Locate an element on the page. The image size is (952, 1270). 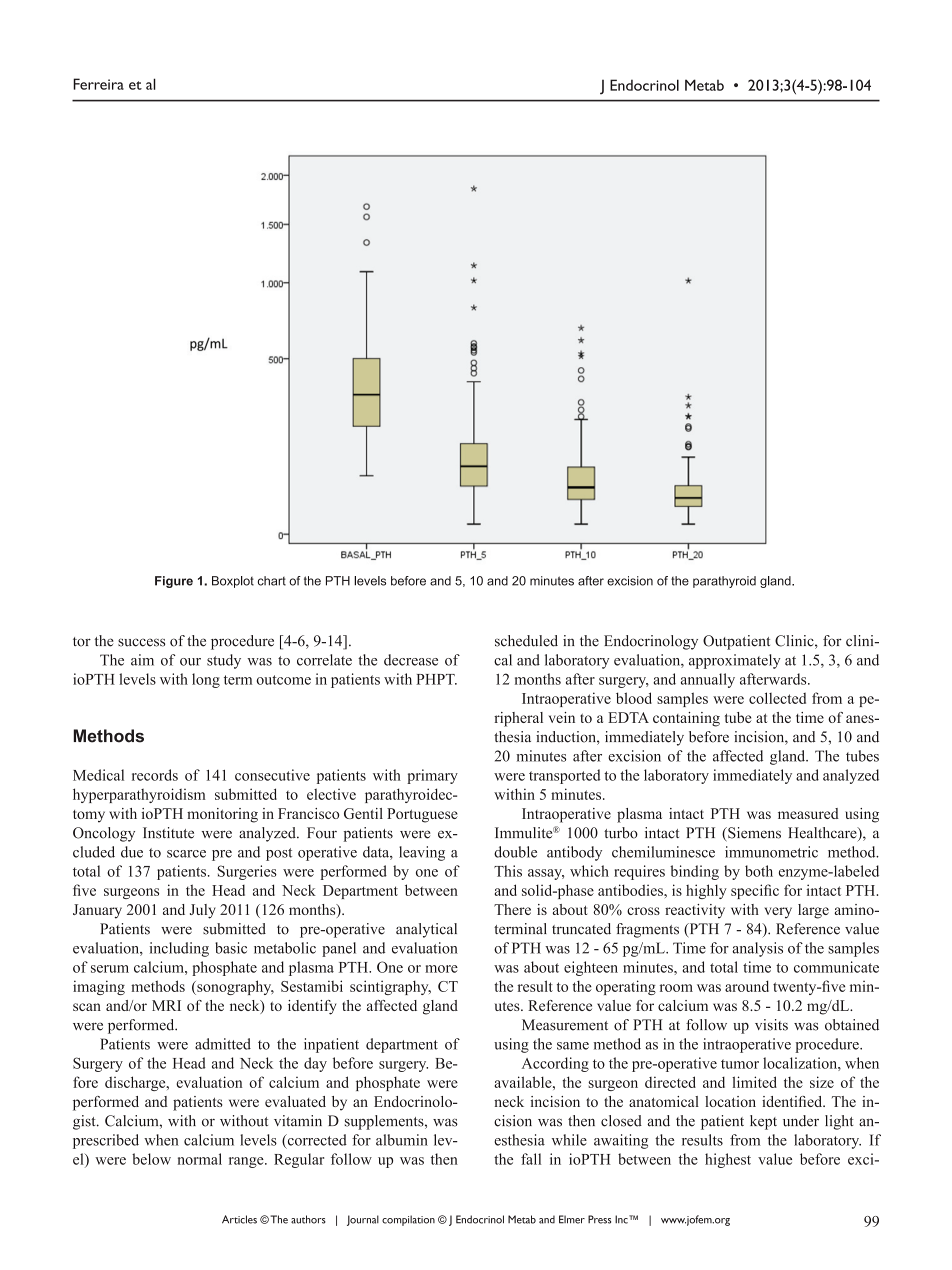
collected is located at coordinates (777, 698).
